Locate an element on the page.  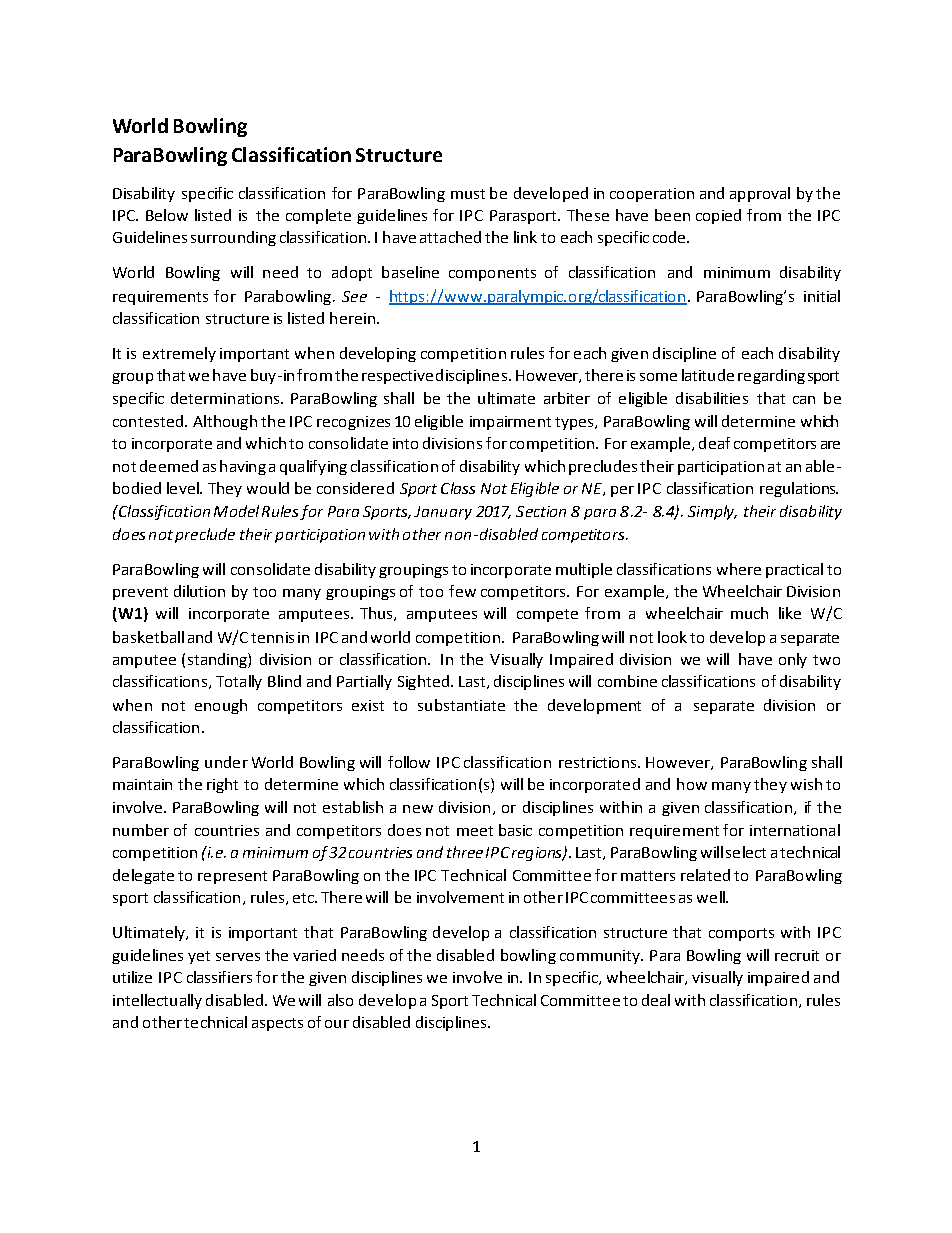
copied is located at coordinates (718, 216).
